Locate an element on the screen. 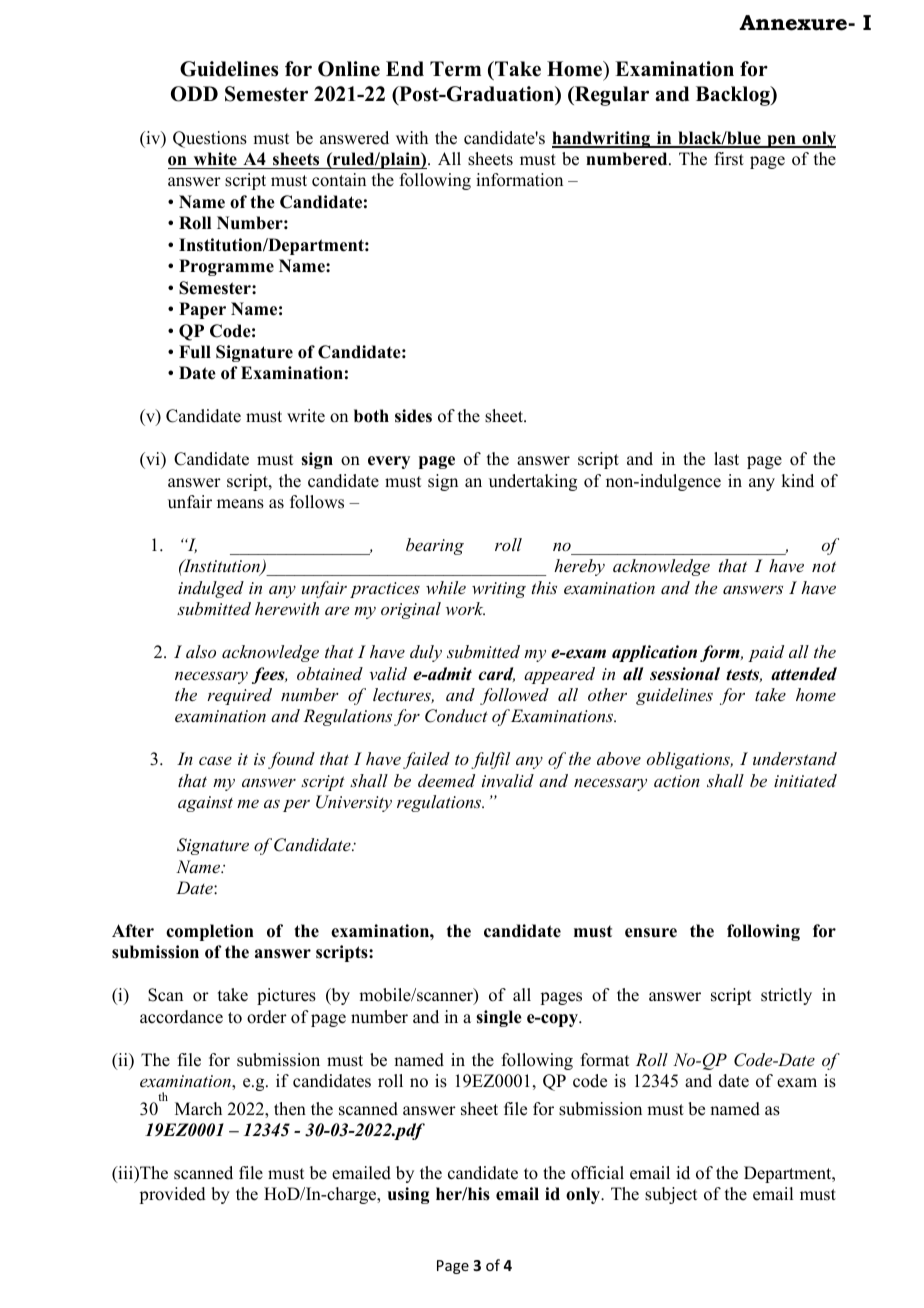 The width and height of the screenshot is (924, 1308). using is located at coordinates (408, 1195).
